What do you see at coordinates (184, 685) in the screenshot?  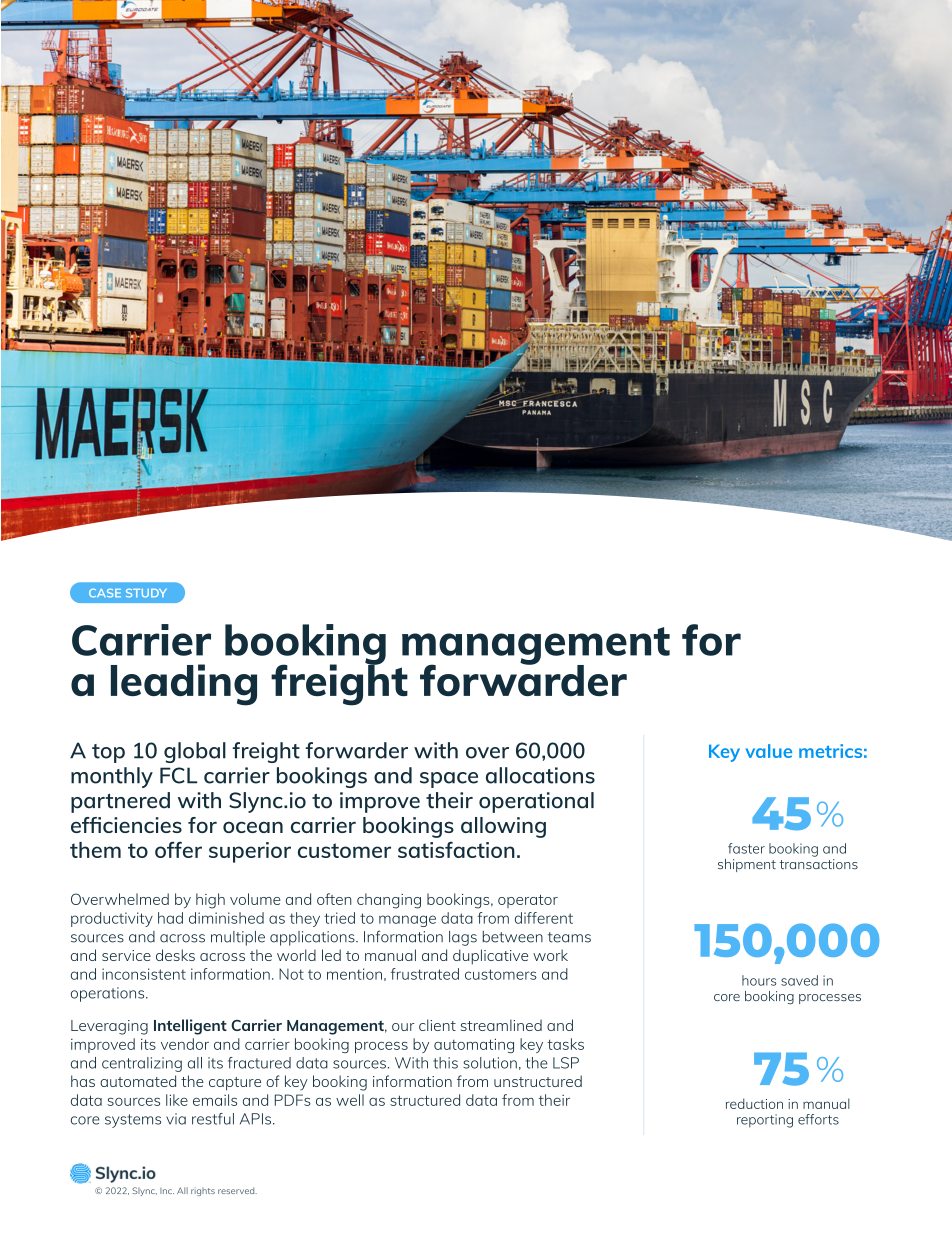 I see `leading` at bounding box center [184, 685].
